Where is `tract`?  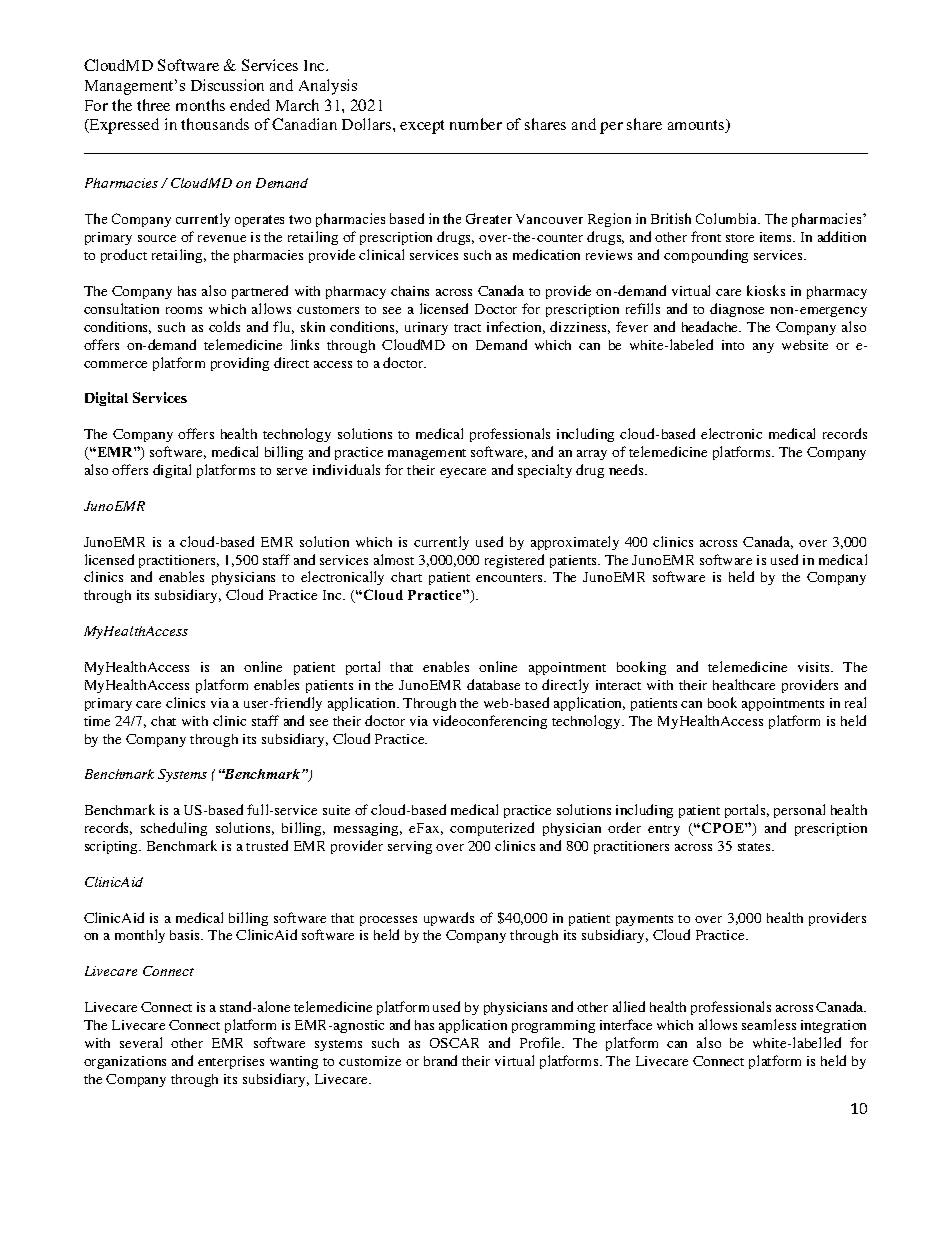 tract is located at coordinates (467, 328).
